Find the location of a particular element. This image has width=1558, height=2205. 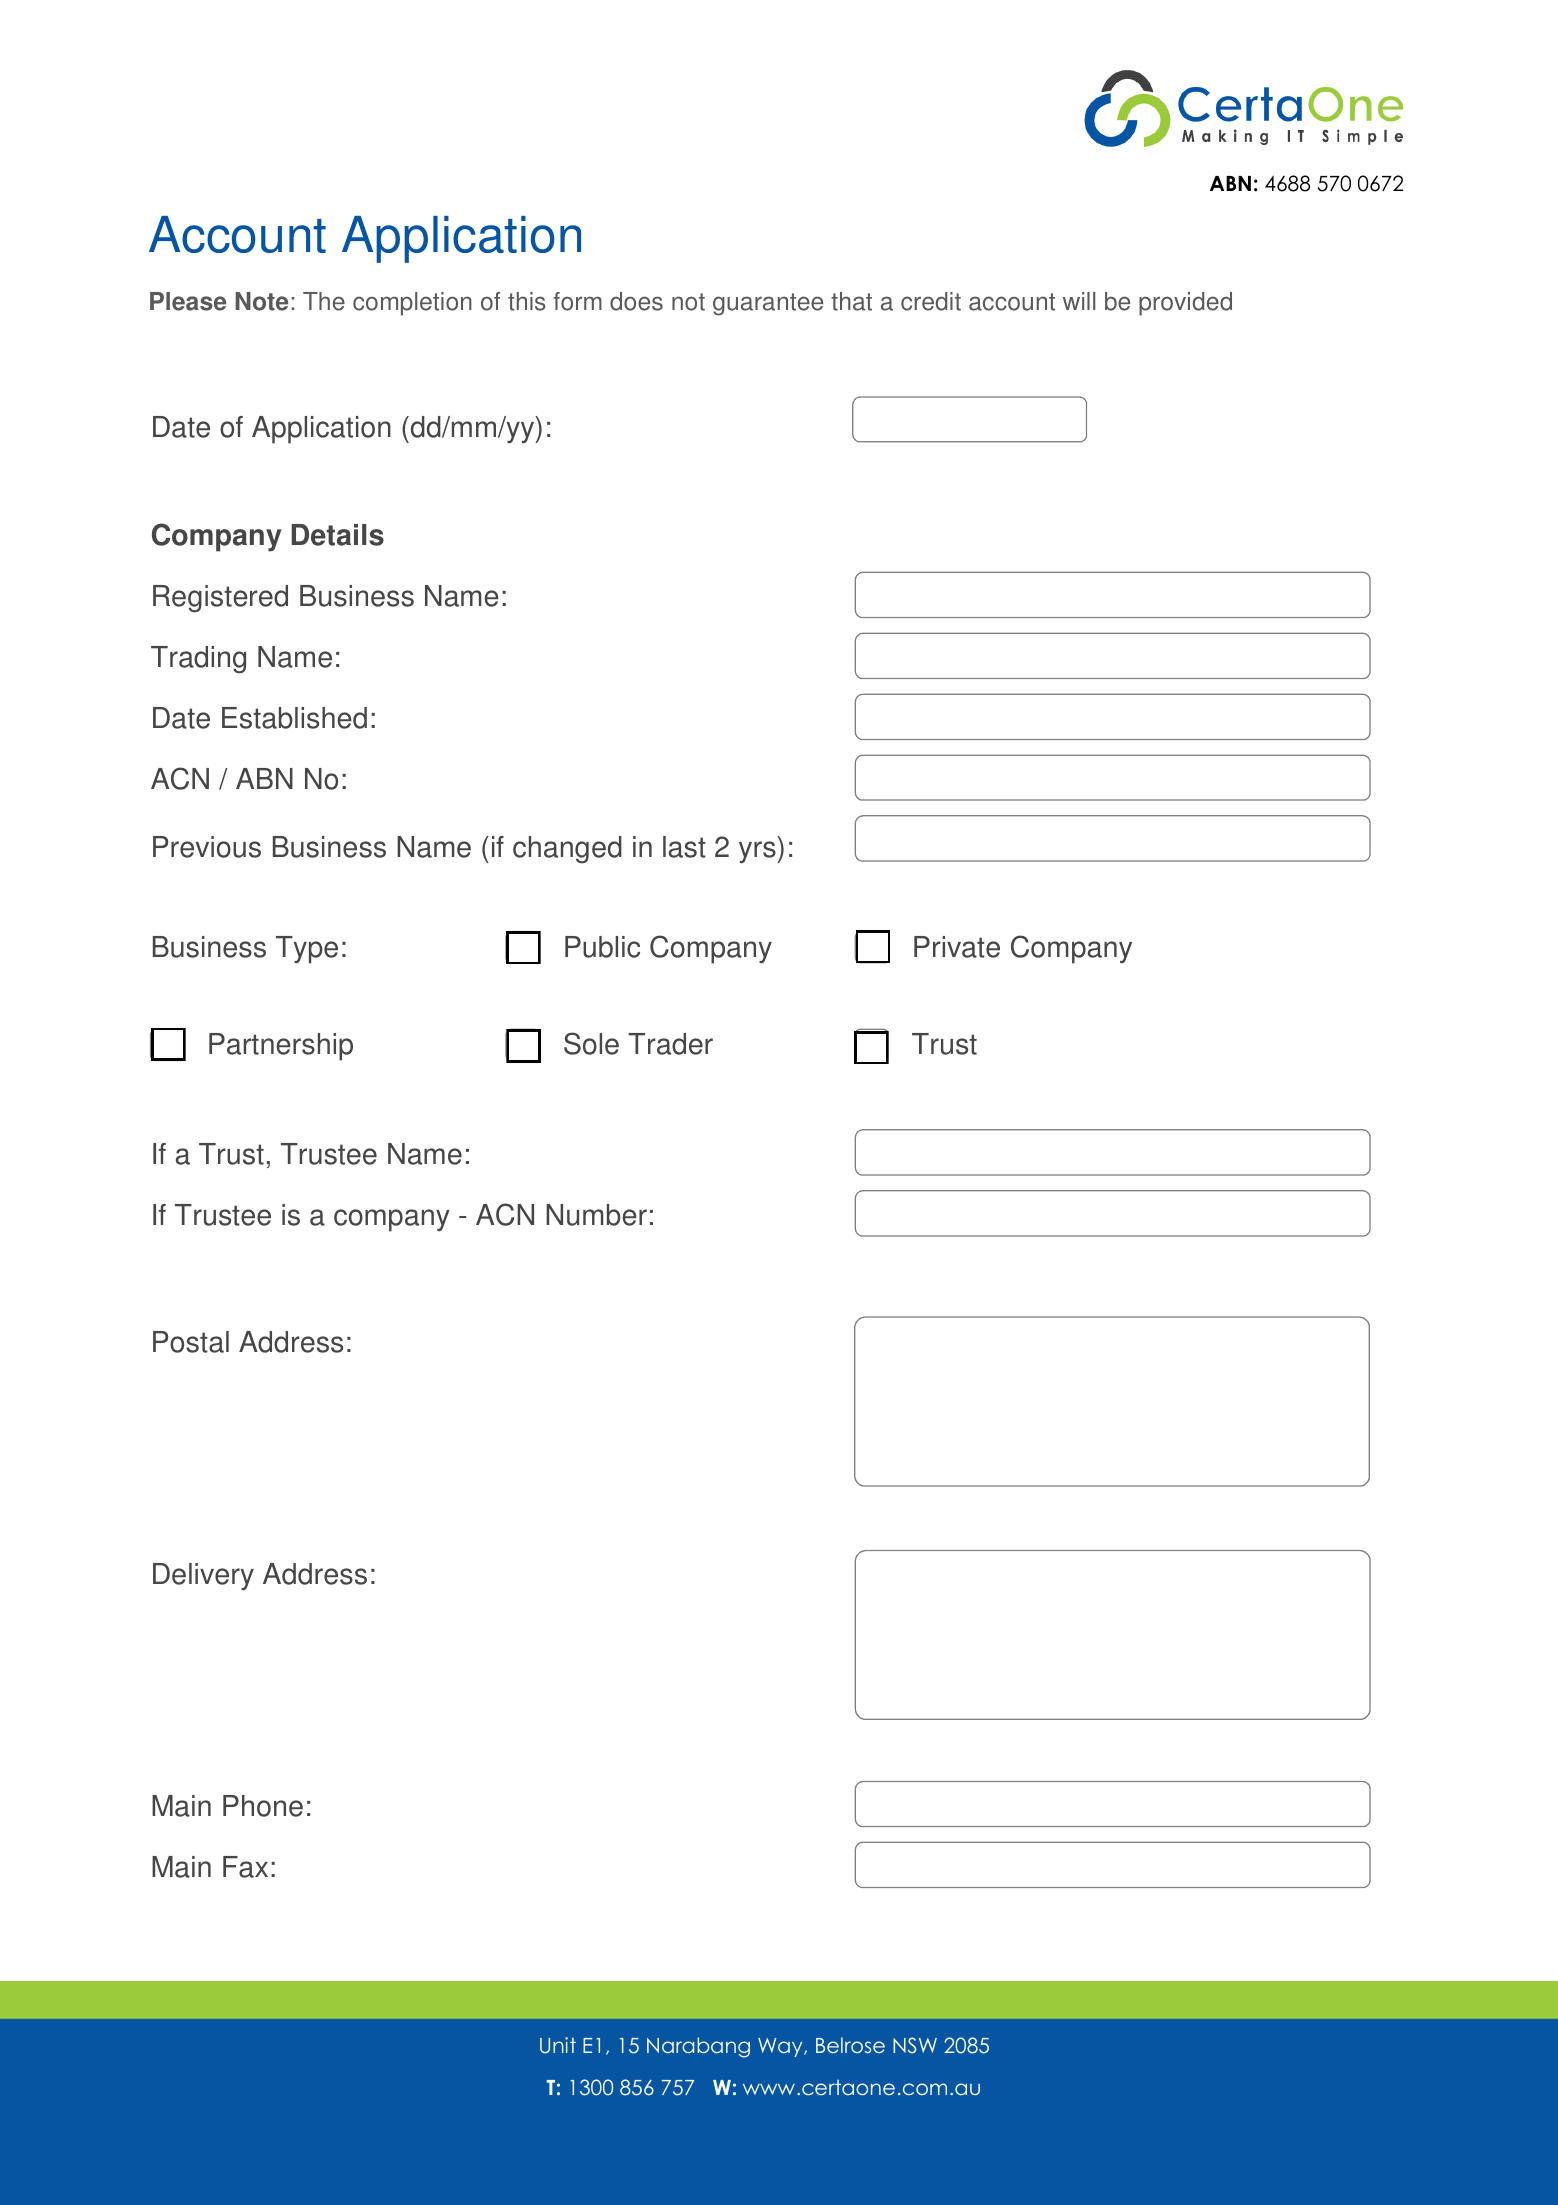

Way is located at coordinates (781, 2047).
